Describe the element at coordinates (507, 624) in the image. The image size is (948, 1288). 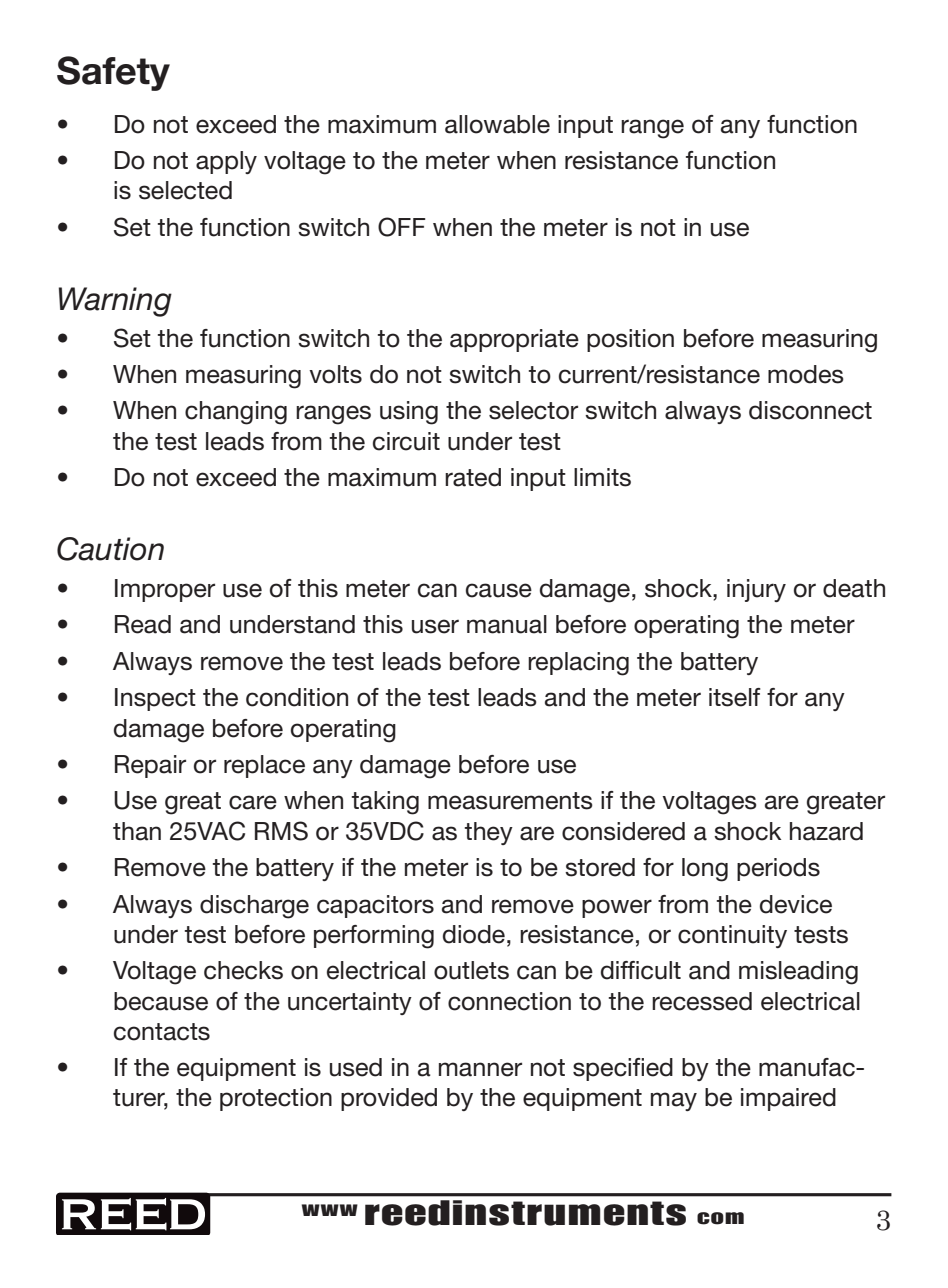
I see `manual` at that location.
